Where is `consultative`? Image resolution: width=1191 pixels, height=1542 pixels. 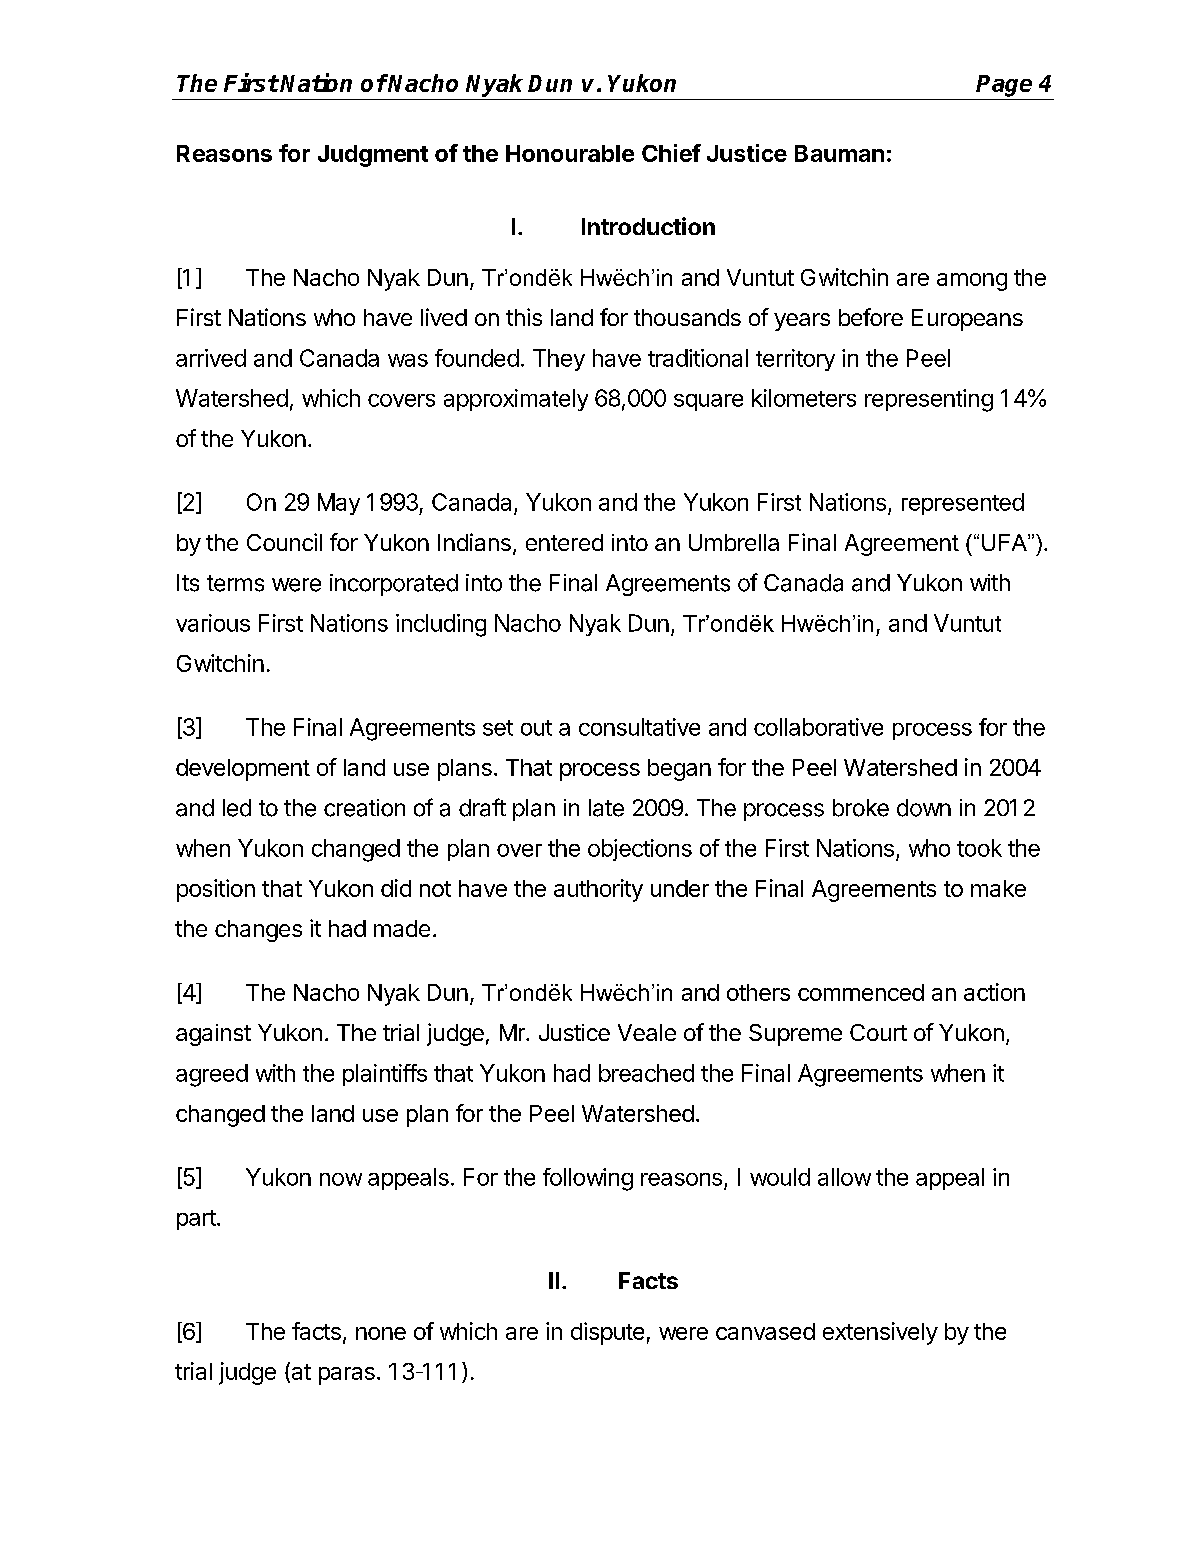
consultative is located at coordinates (639, 727).
